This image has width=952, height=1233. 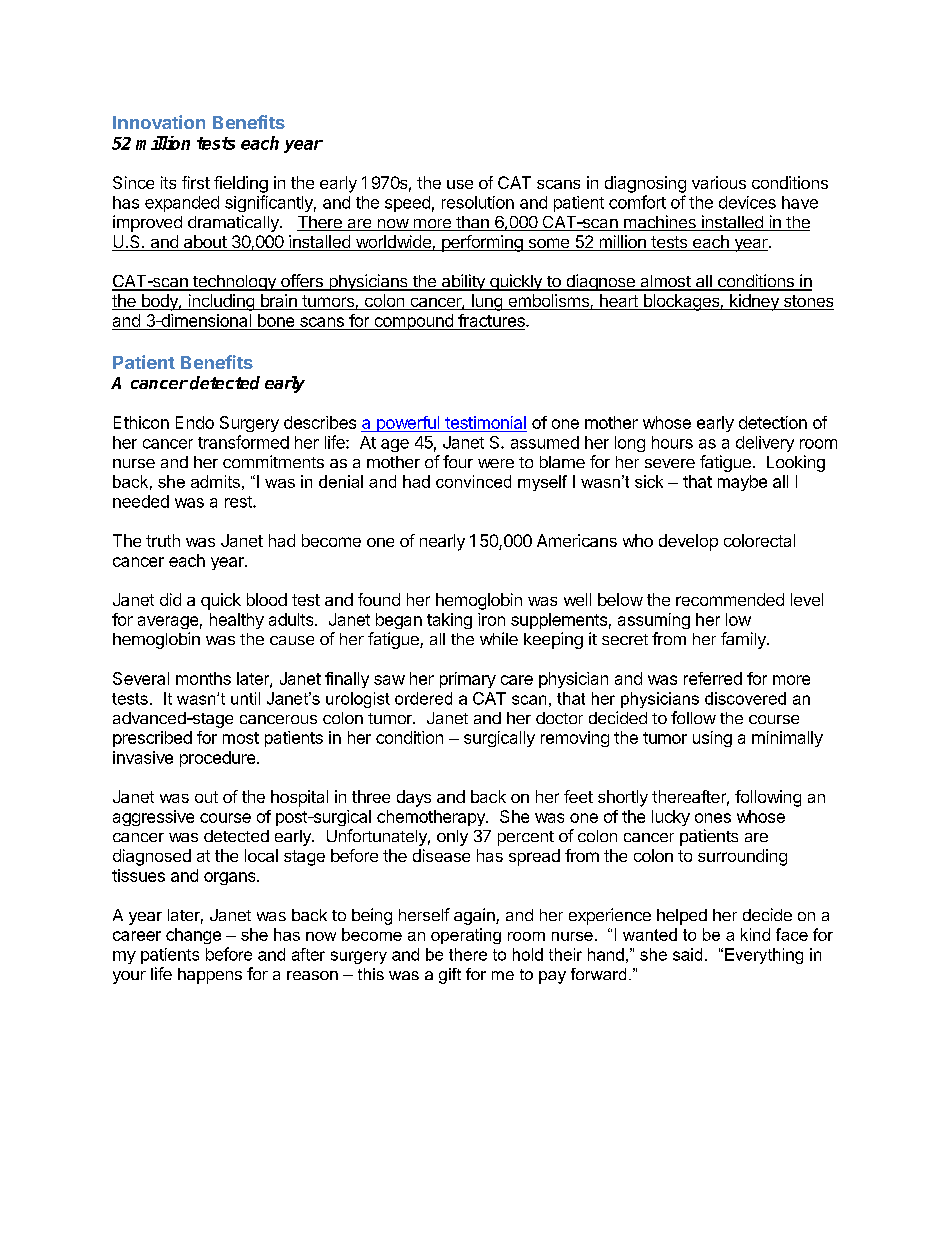 I want to click on days, so click(x=414, y=798).
